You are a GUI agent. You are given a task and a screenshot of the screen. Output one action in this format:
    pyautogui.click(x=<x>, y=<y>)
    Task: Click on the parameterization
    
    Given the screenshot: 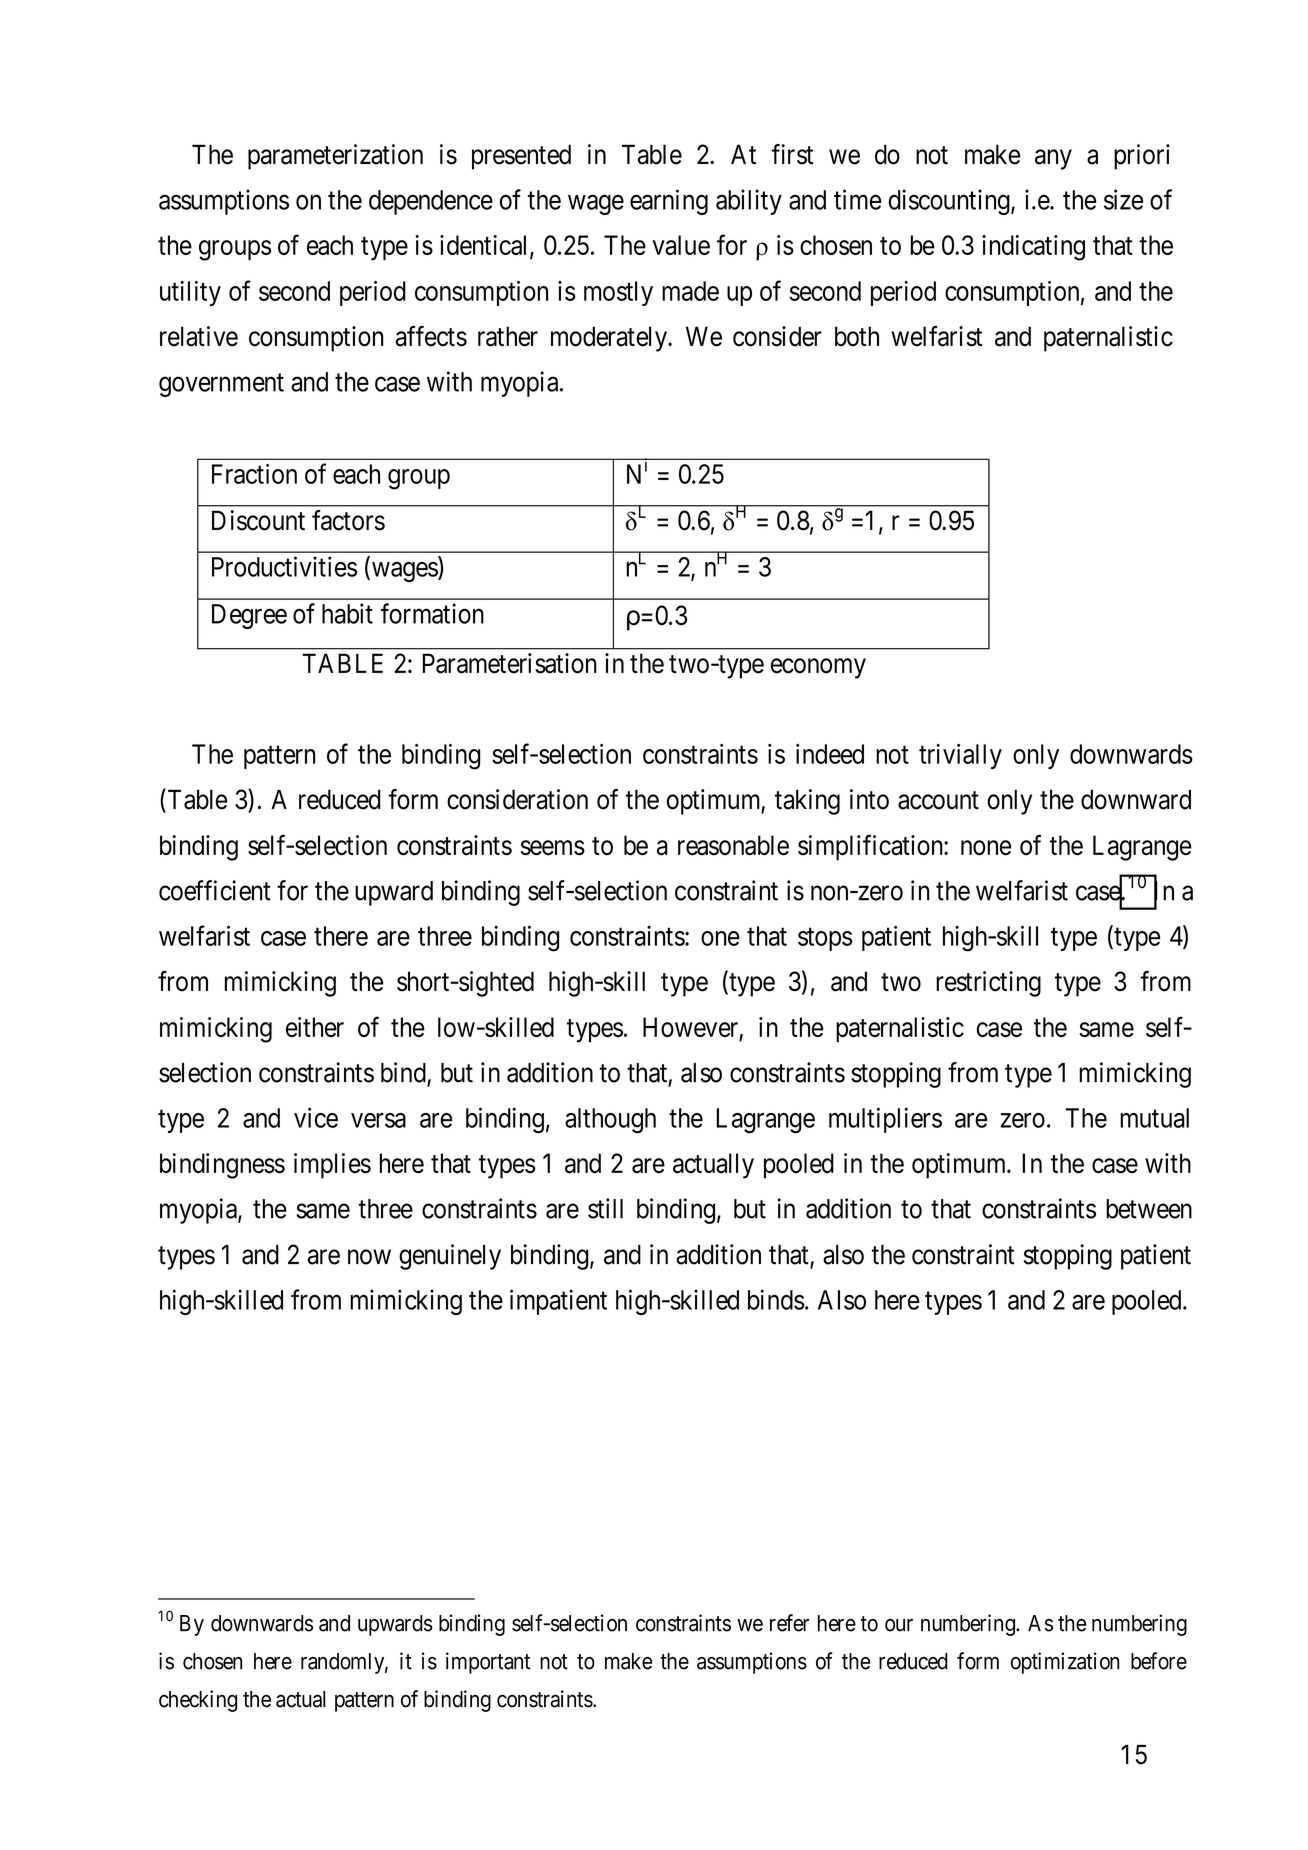 What is the action you would take?
    pyautogui.click(x=335, y=157)
